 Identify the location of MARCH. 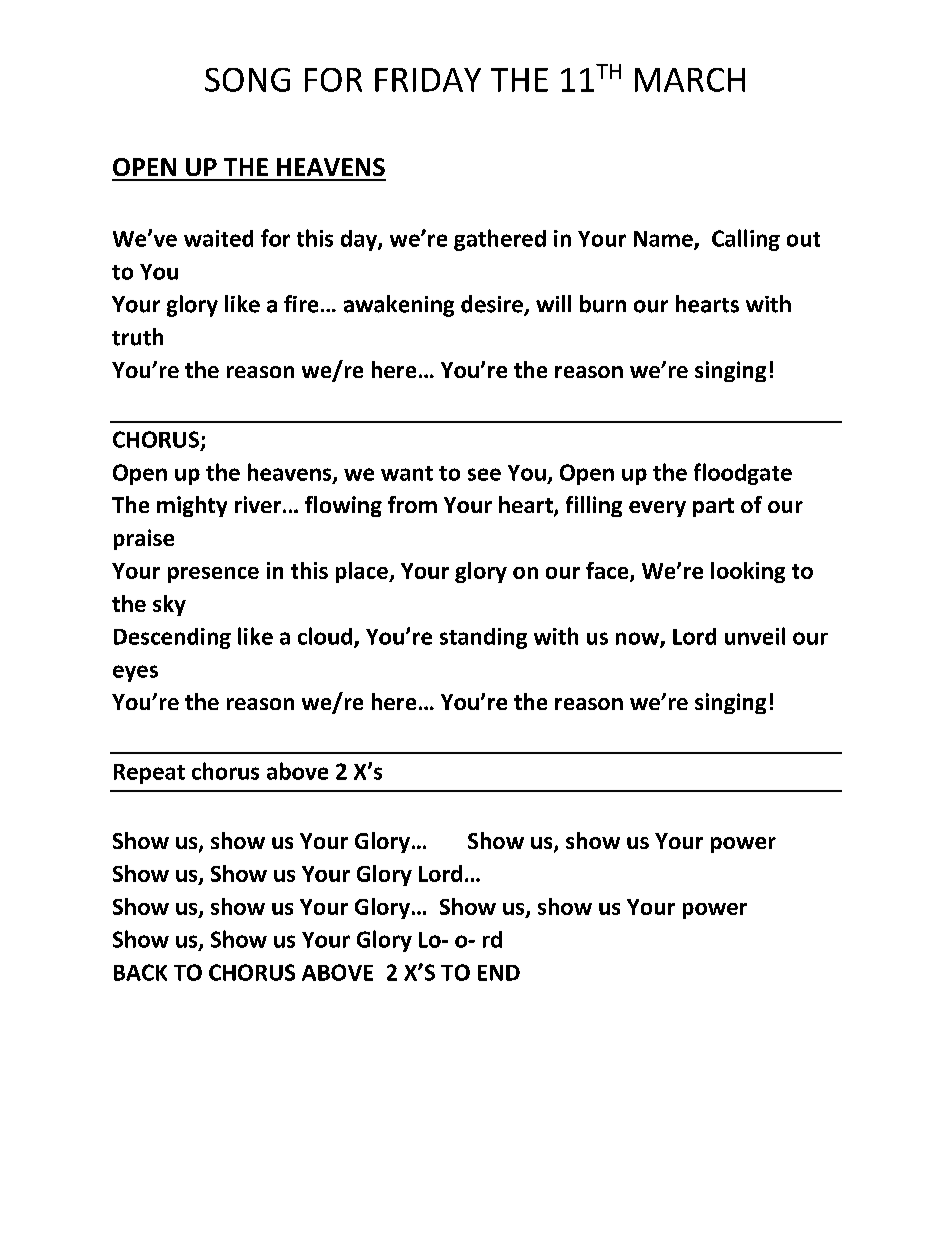
(690, 80).
